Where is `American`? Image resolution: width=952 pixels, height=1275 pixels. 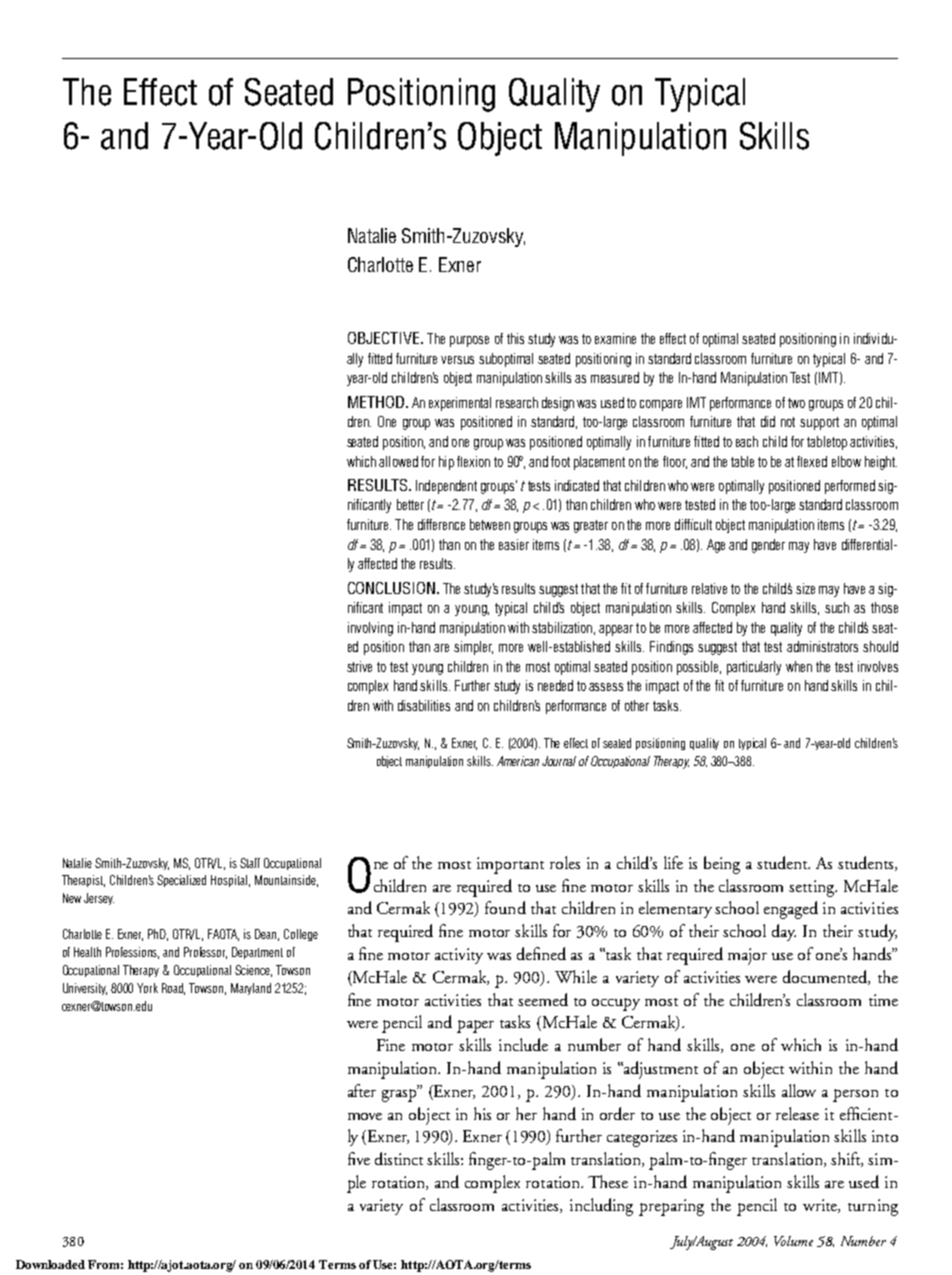
American is located at coordinates (518, 761).
